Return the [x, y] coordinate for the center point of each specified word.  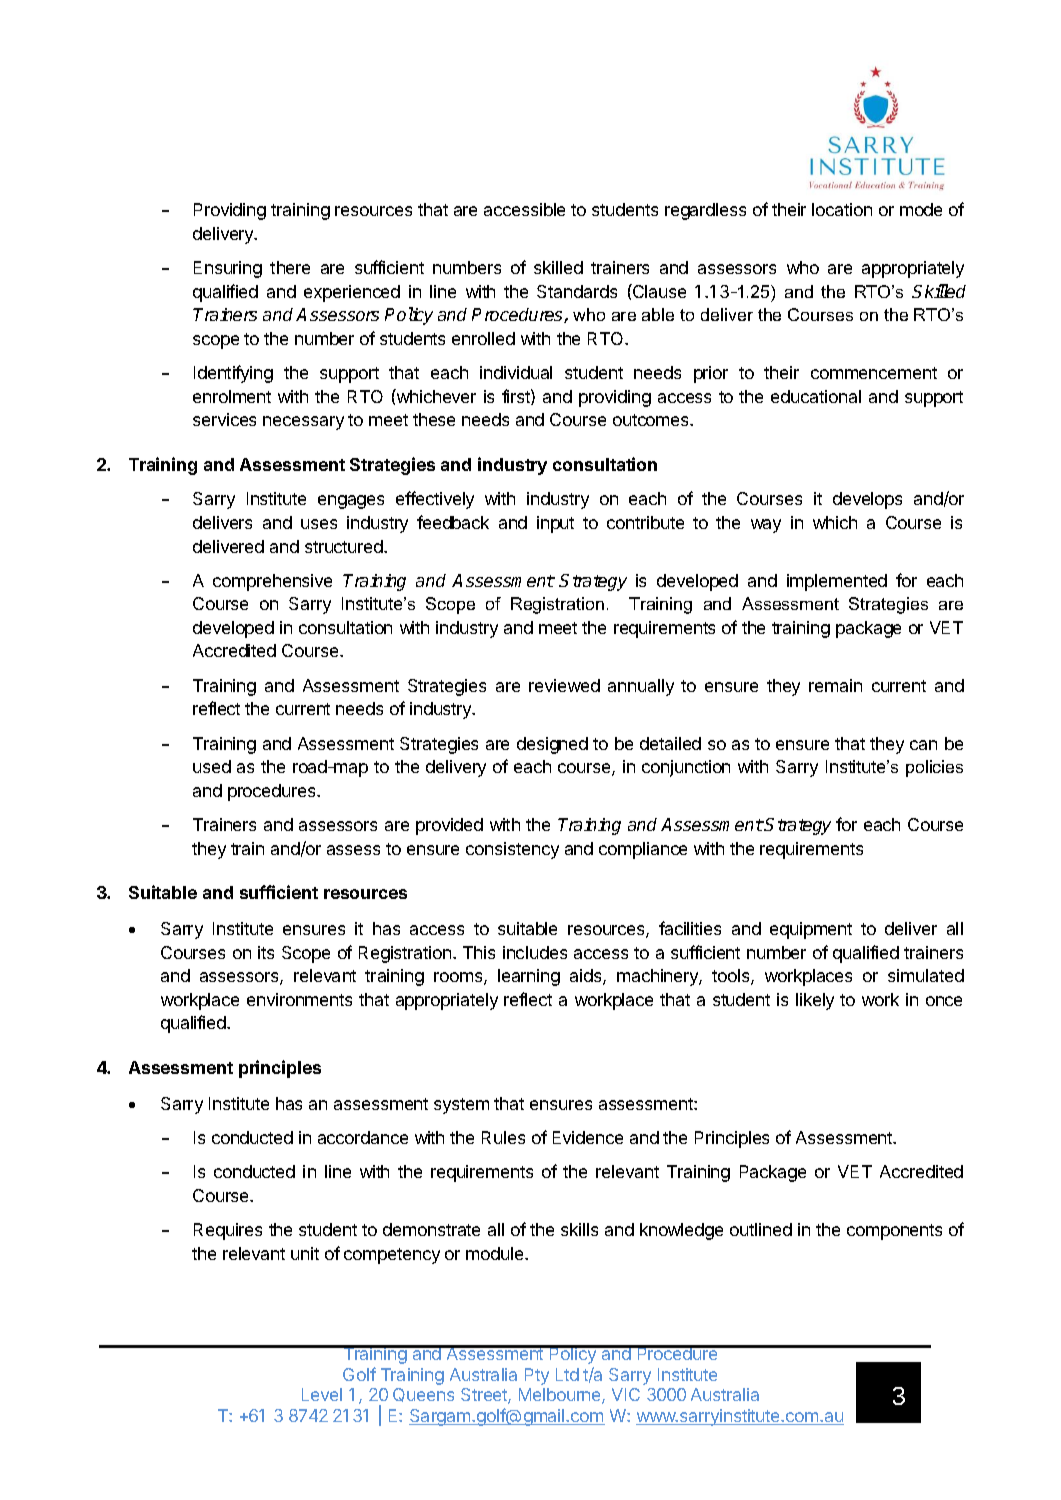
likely [815, 1001]
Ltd [567, 1374]
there [290, 267]
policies [934, 768]
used [212, 766]
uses [319, 524]
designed [552, 745]
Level [322, 1394]
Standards [577, 291]
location [842, 209]
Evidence [588, 1137]
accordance [363, 1137]
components [894, 1232]
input [555, 524]
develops [867, 500]
